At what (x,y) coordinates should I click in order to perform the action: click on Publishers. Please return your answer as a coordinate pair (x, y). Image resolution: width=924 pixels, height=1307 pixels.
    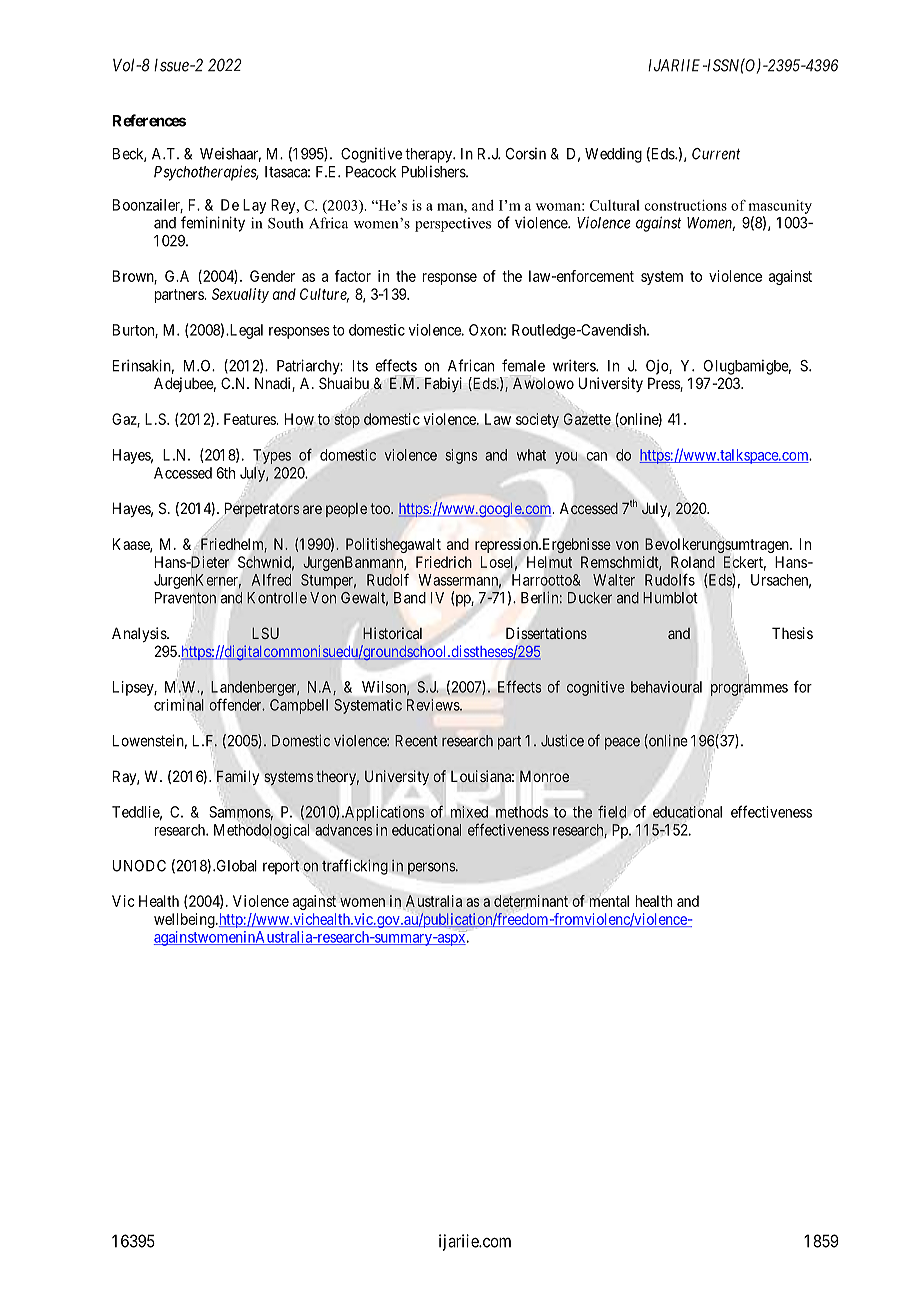
    Looking at the image, I should click on (434, 172).
